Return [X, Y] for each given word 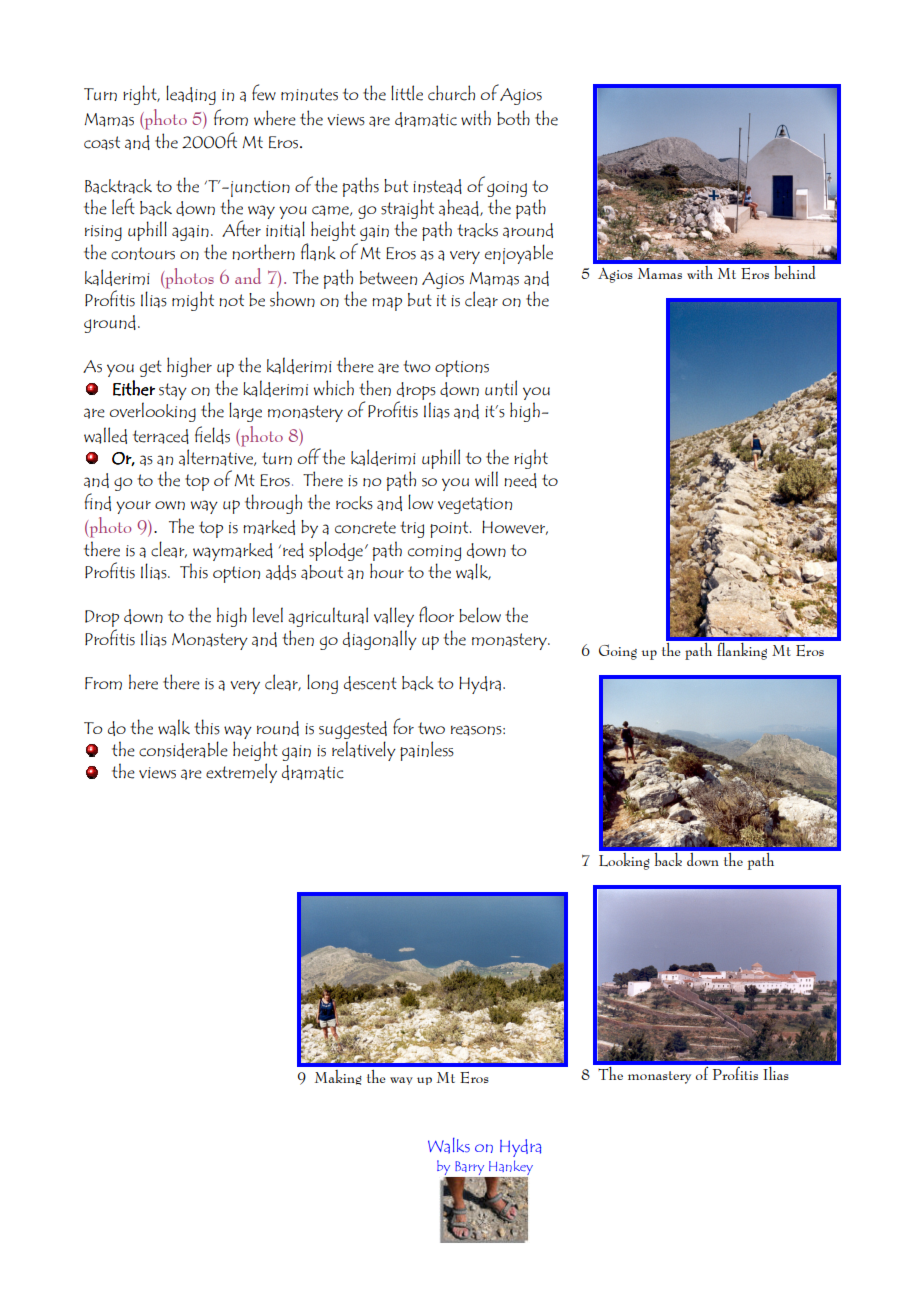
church [451, 93]
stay [173, 391]
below [480, 615]
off [309, 456]
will [486, 478]
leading [191, 95]
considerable [183, 749]
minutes [309, 94]
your [133, 507]
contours [143, 253]
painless [427, 751]
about [322, 572]
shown [292, 299]
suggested [353, 730]
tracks [477, 230]
